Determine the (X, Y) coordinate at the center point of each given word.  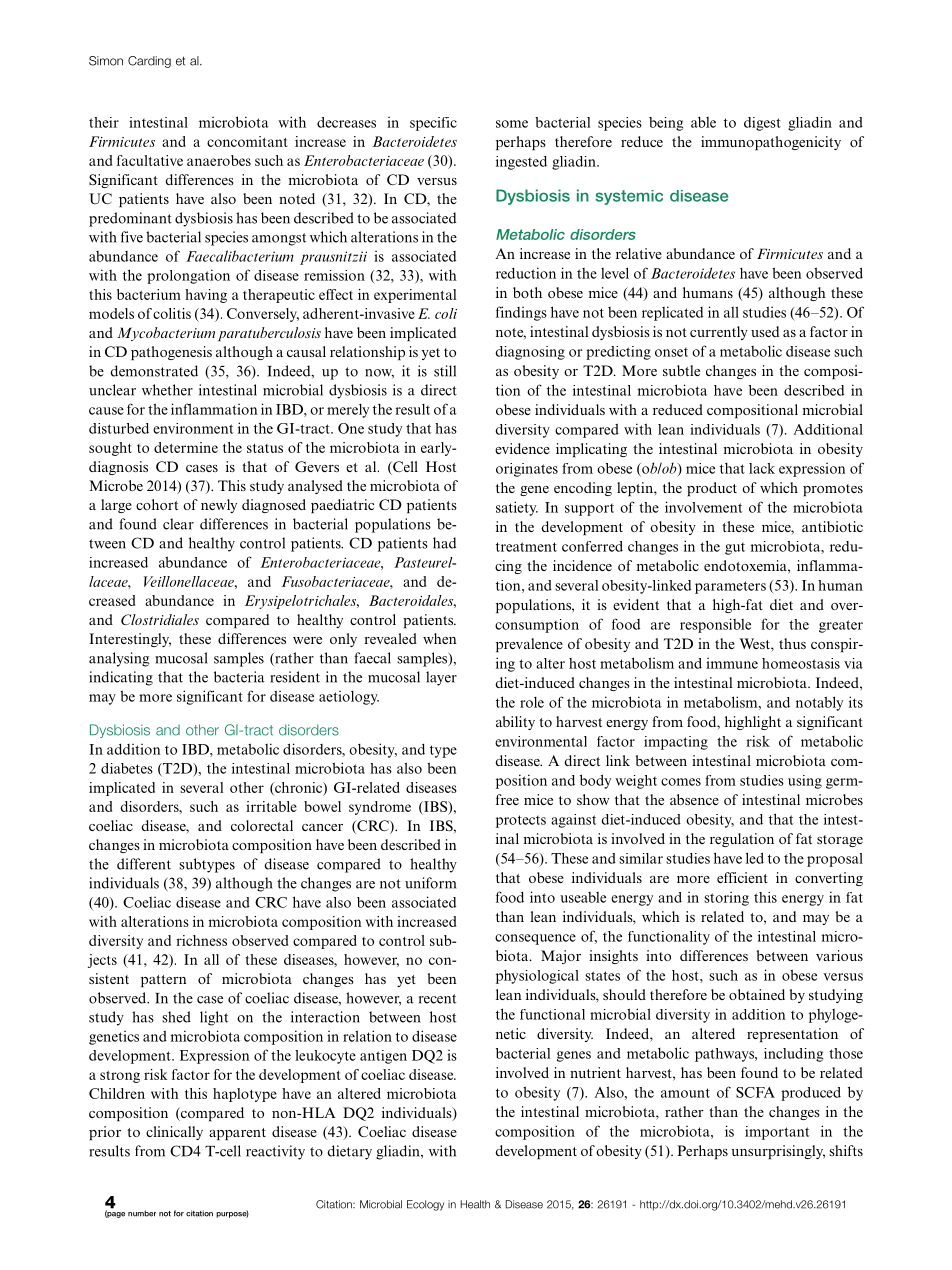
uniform (431, 883)
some (512, 124)
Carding (149, 62)
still (445, 371)
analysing (119, 659)
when (440, 638)
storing (726, 899)
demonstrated (154, 371)
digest (762, 124)
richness (201, 940)
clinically (174, 1133)
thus (792, 643)
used (765, 331)
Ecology (425, 1205)
